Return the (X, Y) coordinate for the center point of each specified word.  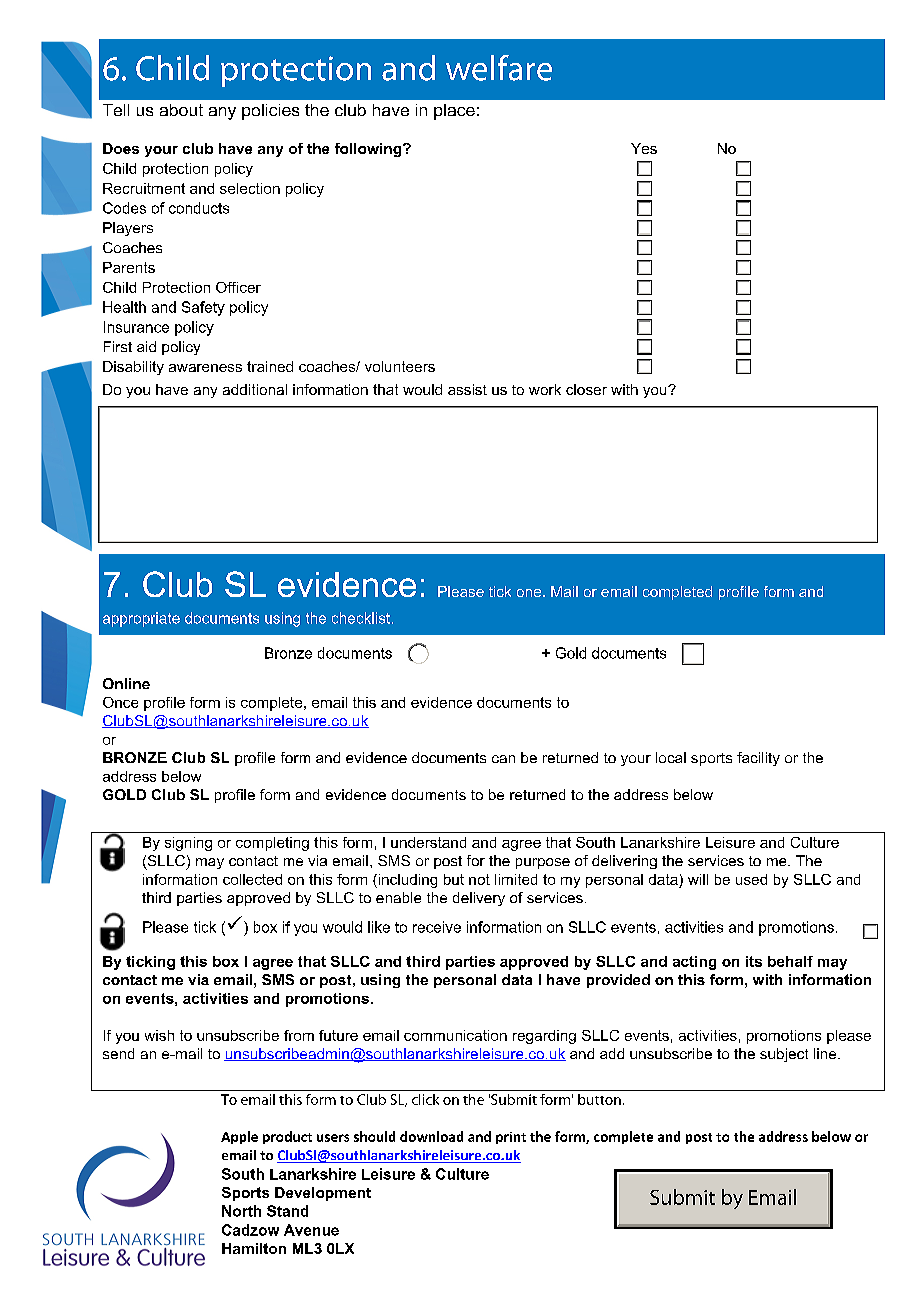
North (241, 1211)
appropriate (141, 619)
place (454, 112)
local (671, 757)
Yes (644, 148)
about (181, 110)
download (431, 1136)
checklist (362, 618)
